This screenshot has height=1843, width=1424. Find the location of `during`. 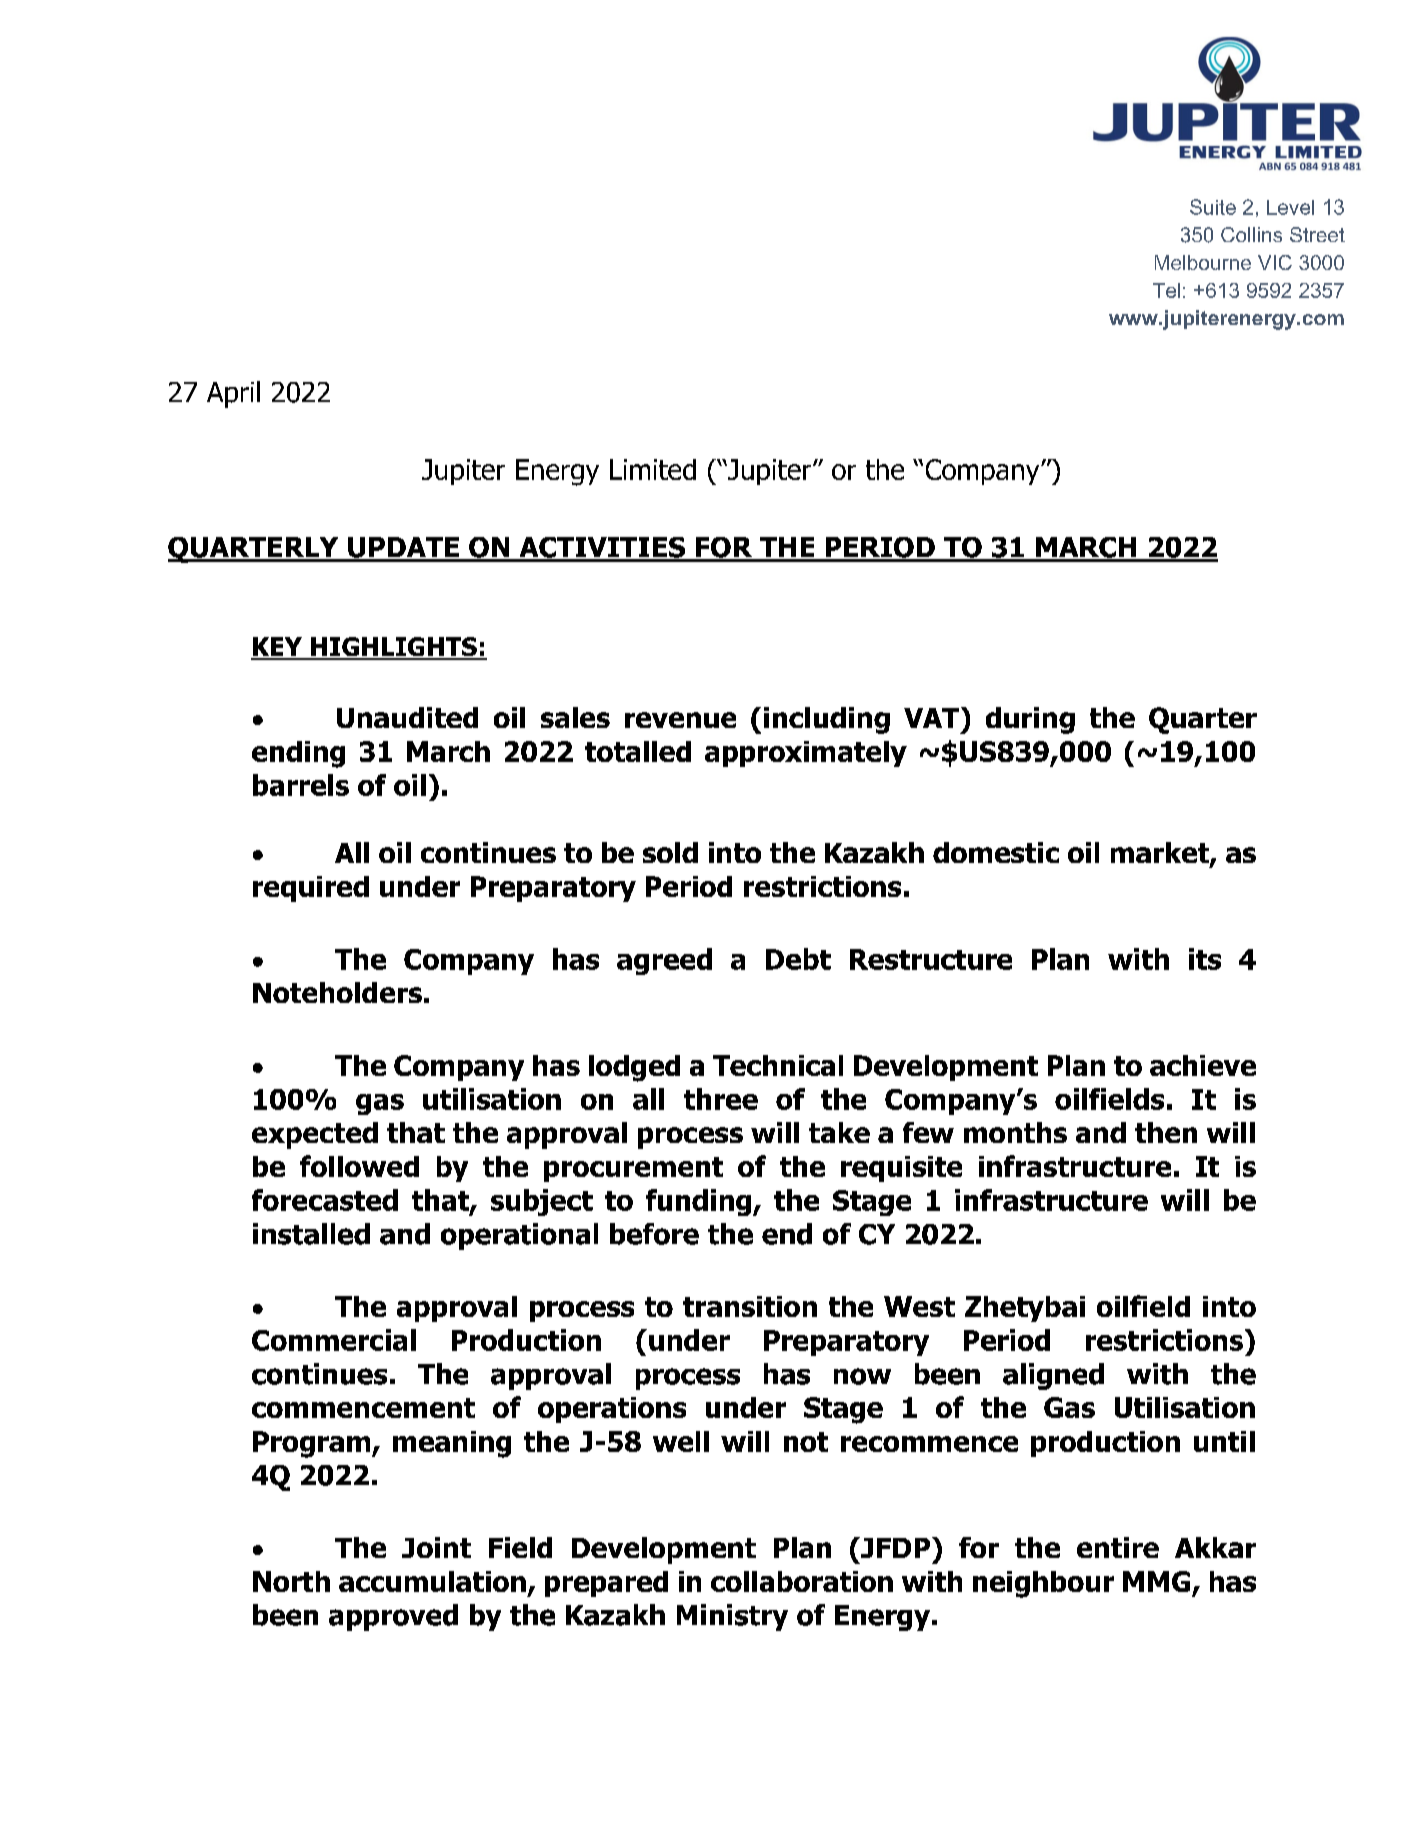

during is located at coordinates (1030, 720).
